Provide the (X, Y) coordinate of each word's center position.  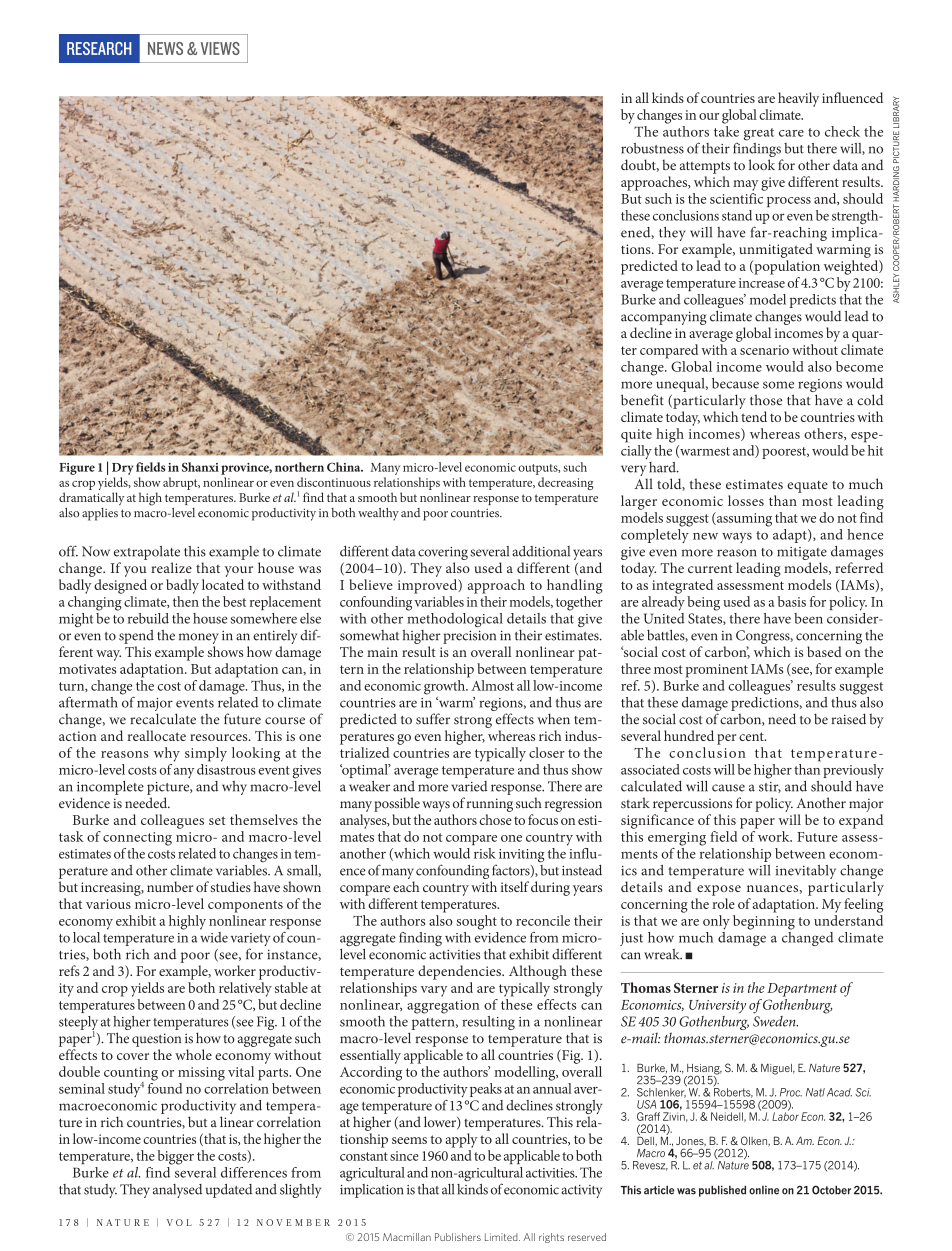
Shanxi (200, 467)
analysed (177, 1191)
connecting (137, 839)
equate (807, 487)
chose (496, 819)
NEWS (165, 48)
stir (770, 787)
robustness (652, 148)
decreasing (566, 483)
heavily (798, 99)
